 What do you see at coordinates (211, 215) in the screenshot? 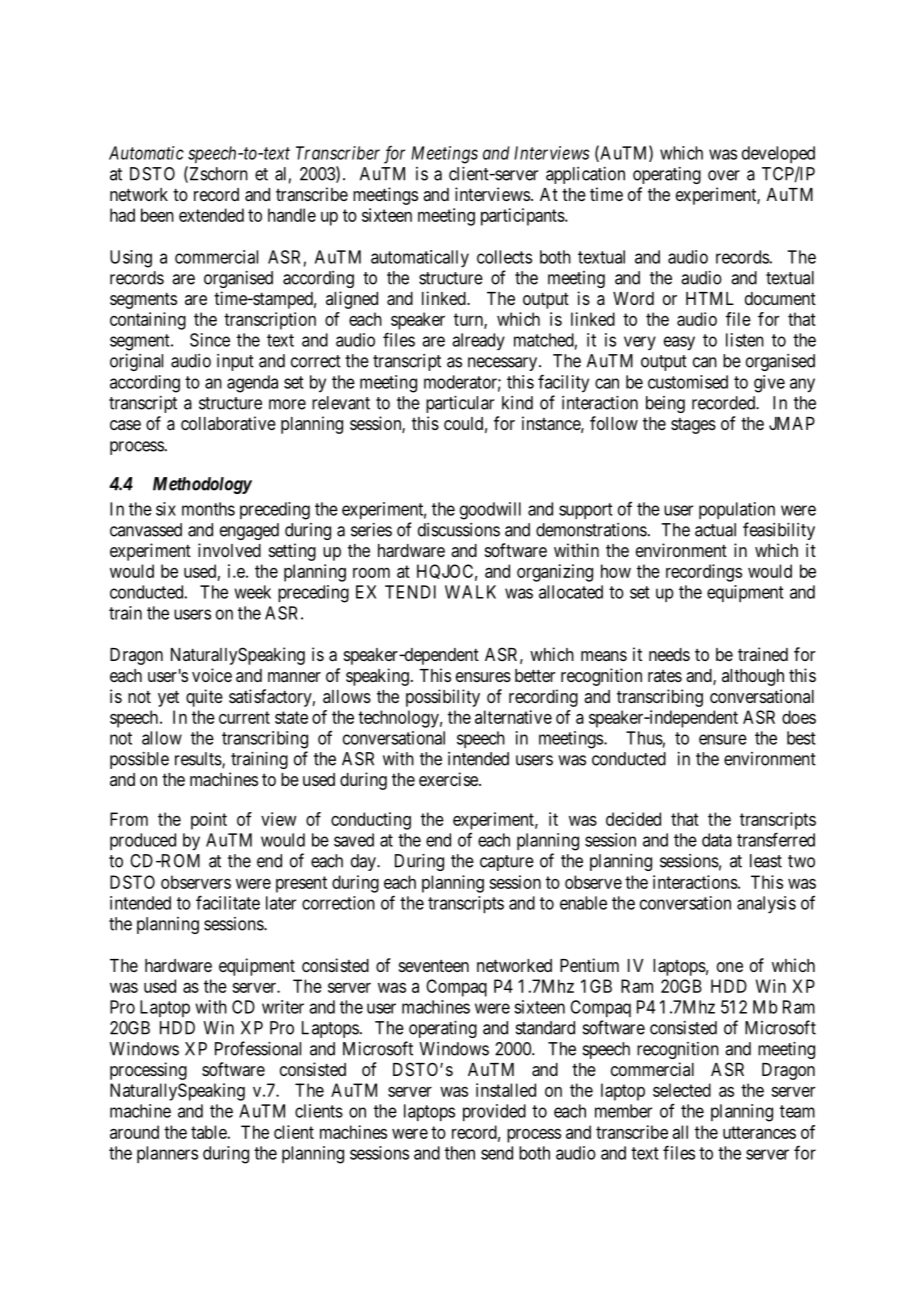
I see `extended` at bounding box center [211, 215].
